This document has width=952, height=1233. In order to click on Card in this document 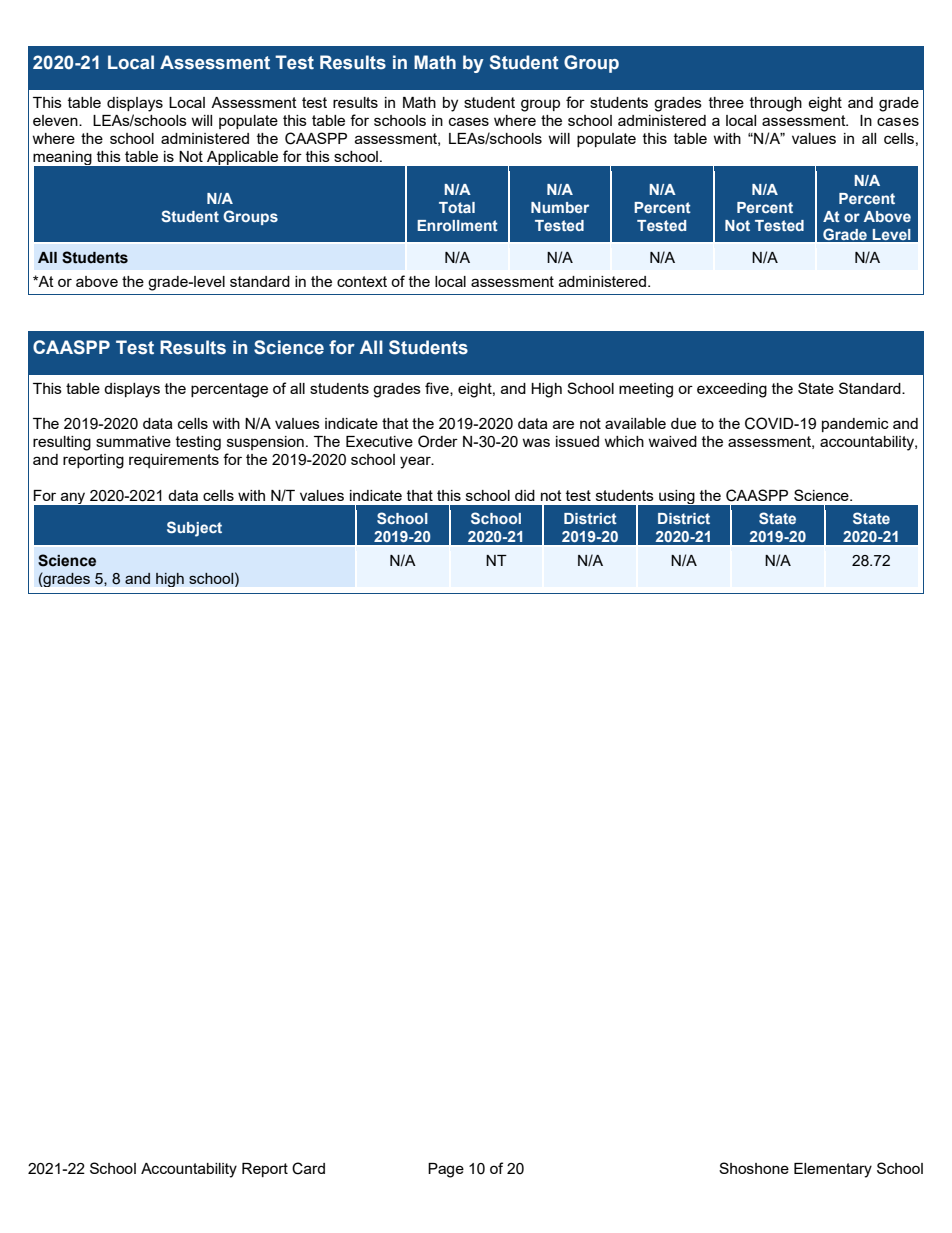, I will do `click(308, 1168)`.
